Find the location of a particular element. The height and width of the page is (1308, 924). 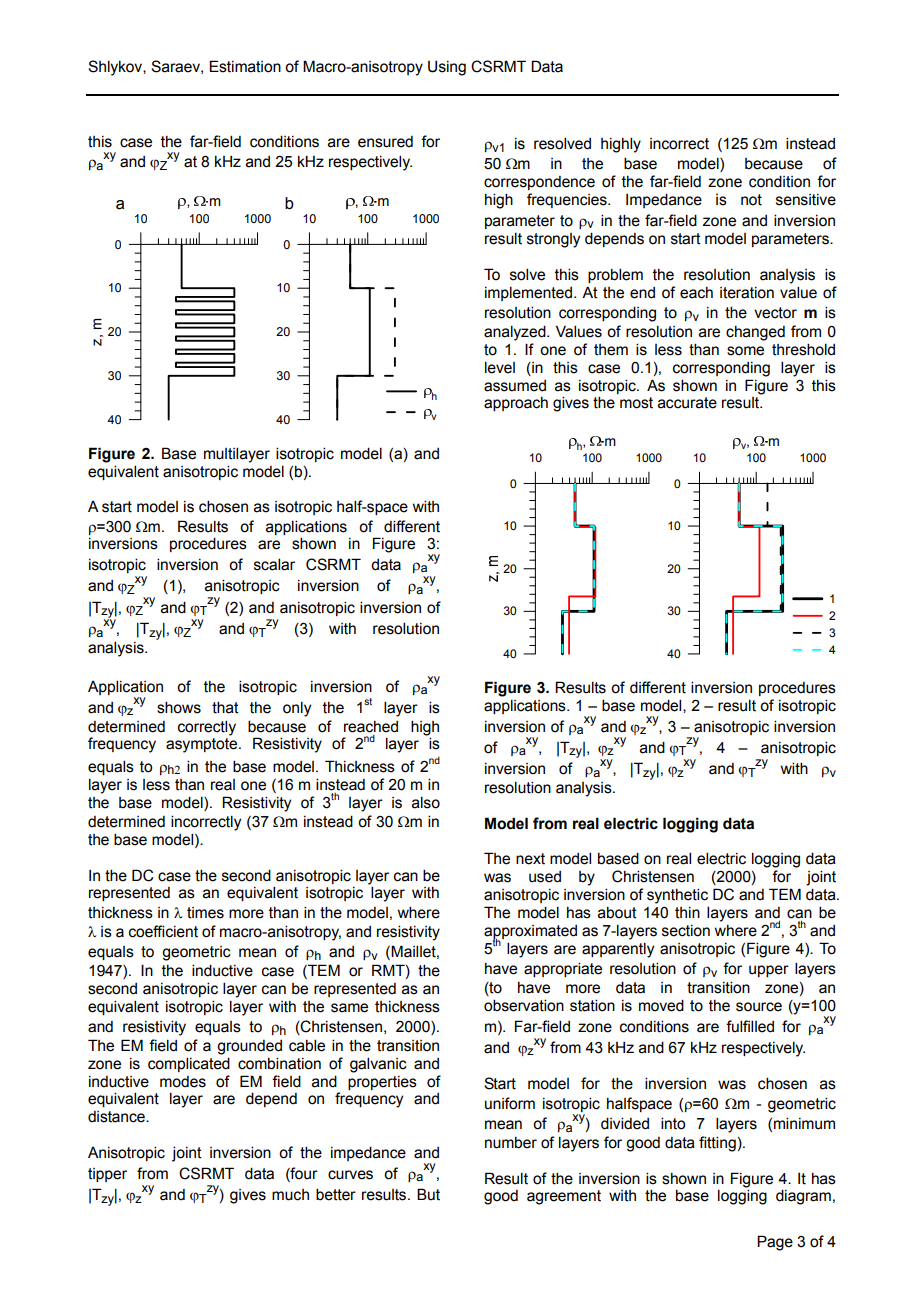

synthetic is located at coordinates (677, 896).
